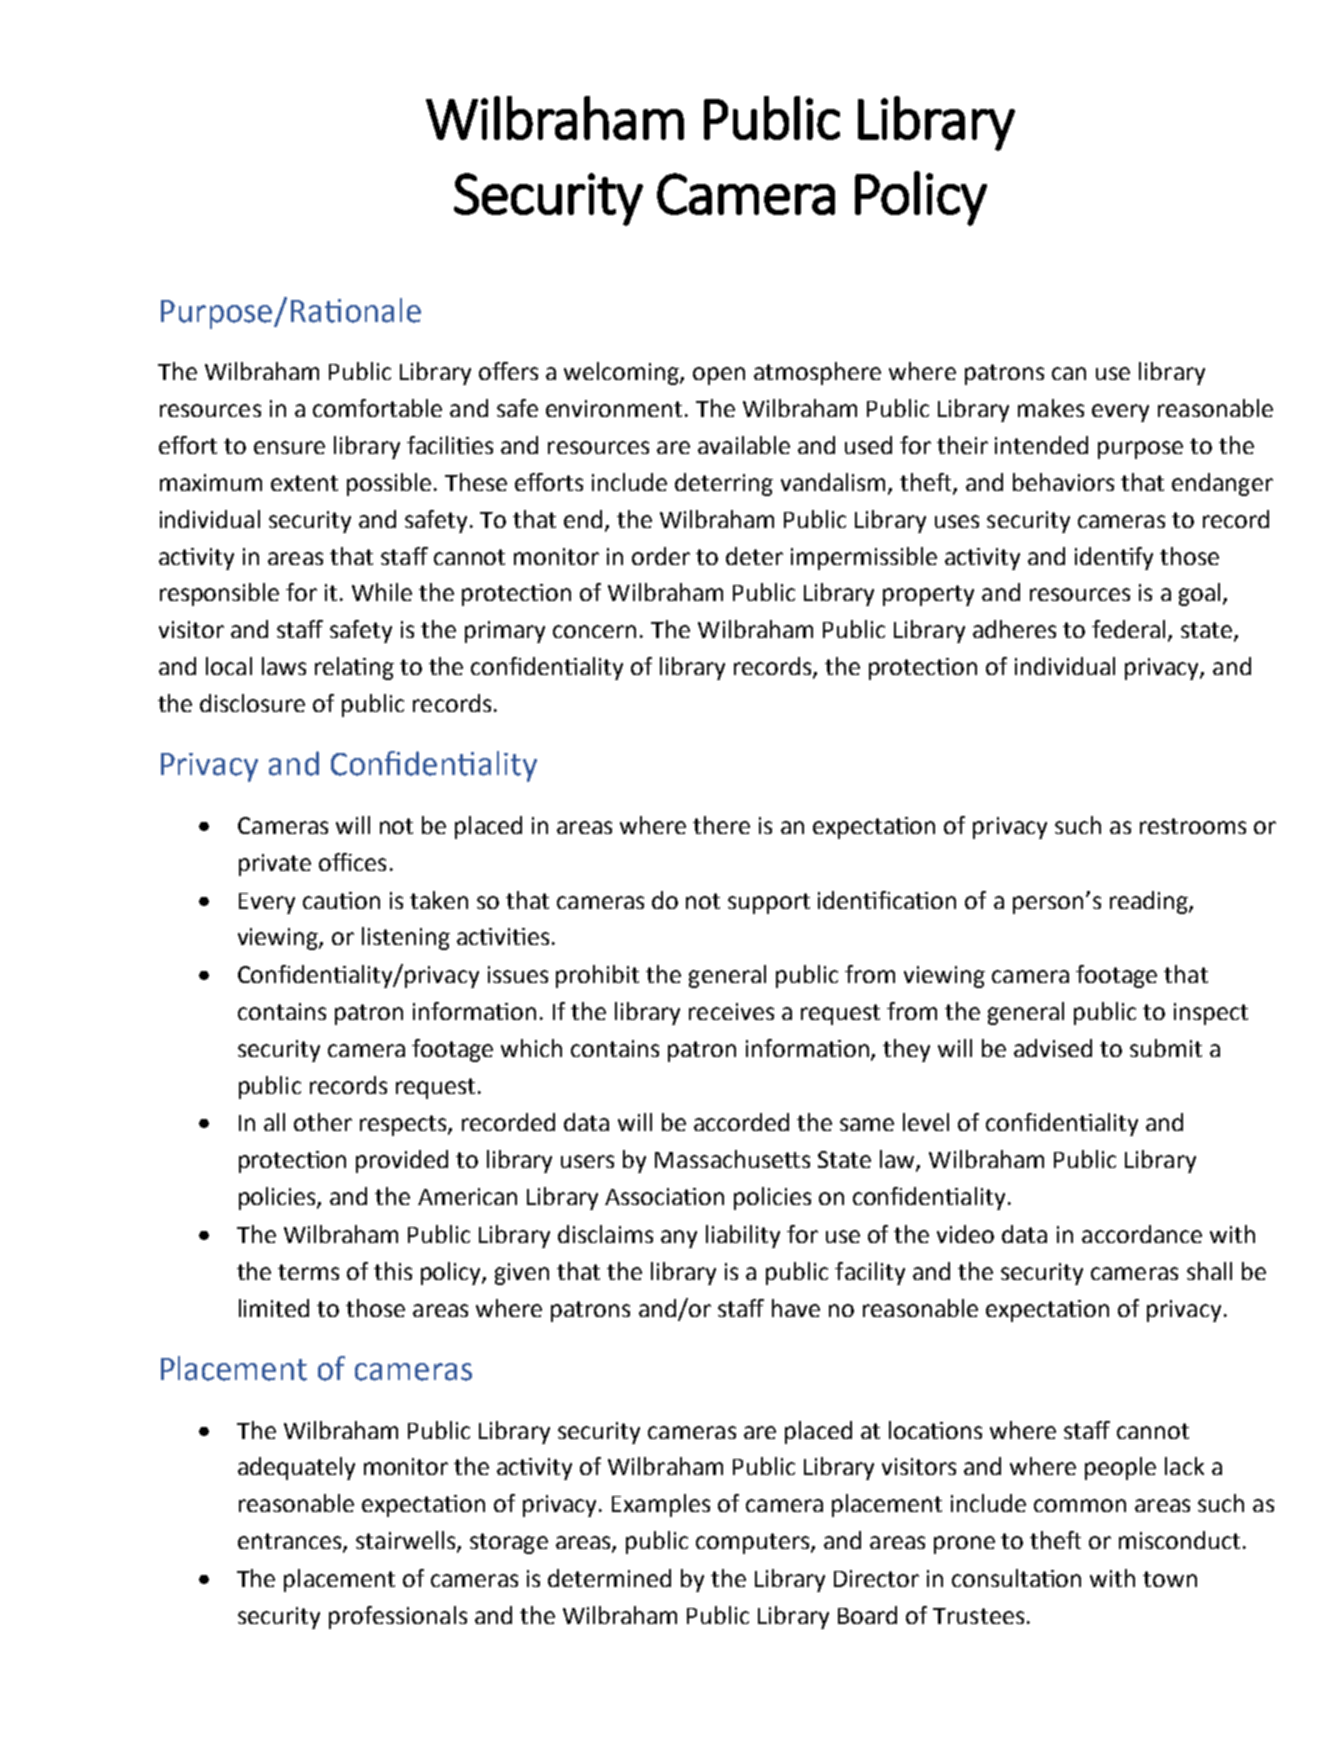 The width and height of the screenshot is (1342, 1737). Describe the element at coordinates (291, 1542) in the screenshot. I see `entrances` at that location.
